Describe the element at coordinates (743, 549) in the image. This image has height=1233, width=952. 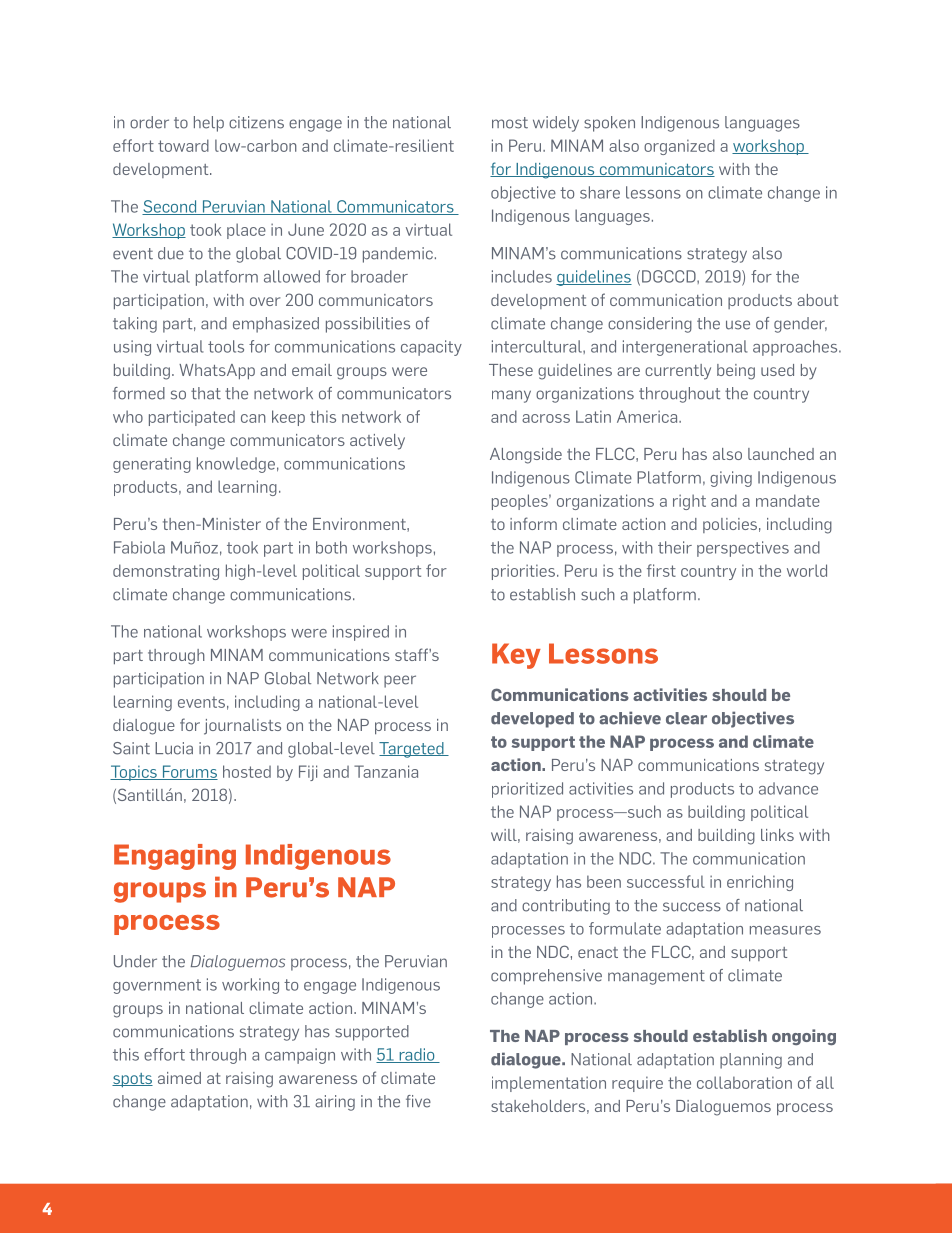
I see `perspectives` at that location.
